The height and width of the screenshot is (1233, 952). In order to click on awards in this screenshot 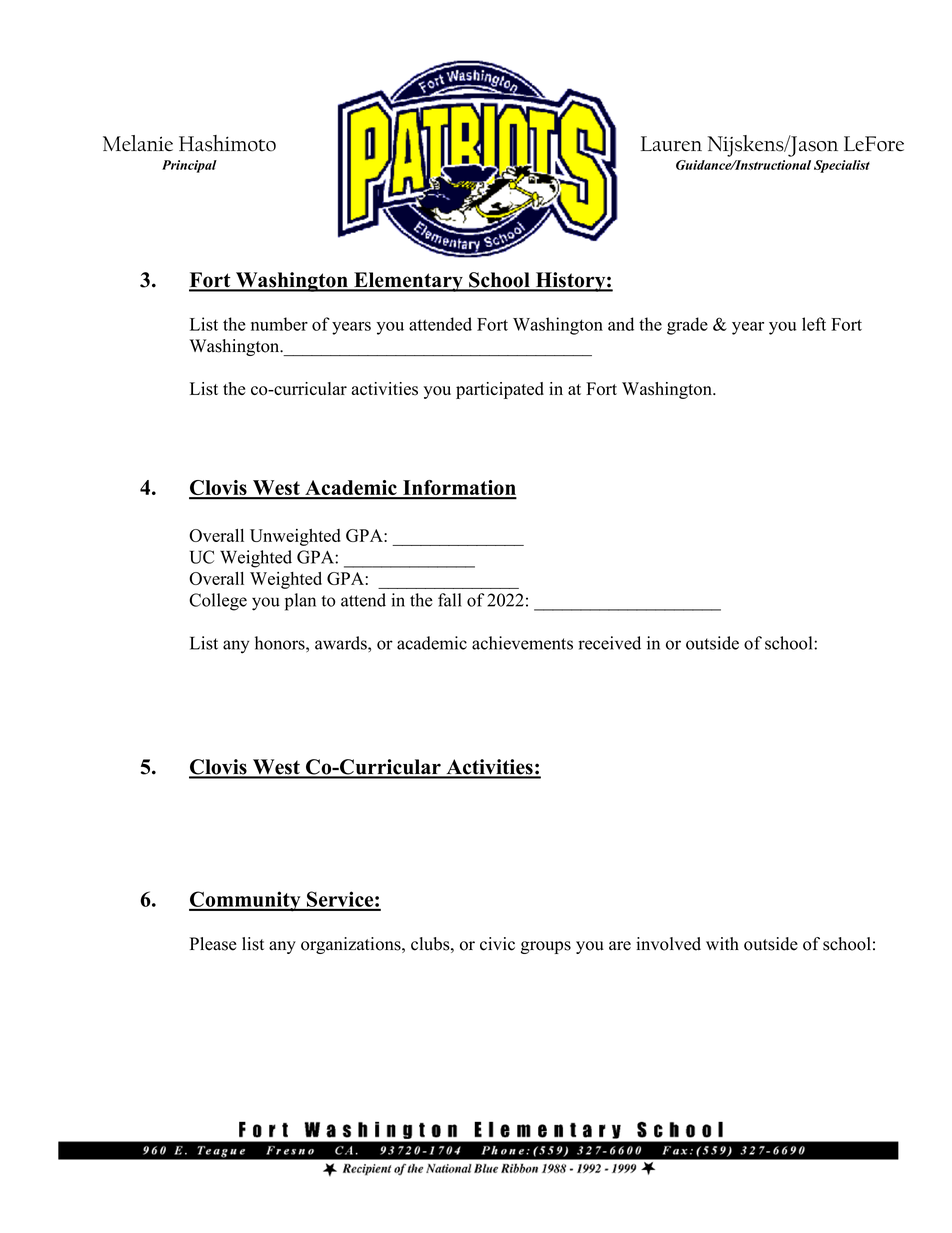, I will do `click(342, 643)`.
